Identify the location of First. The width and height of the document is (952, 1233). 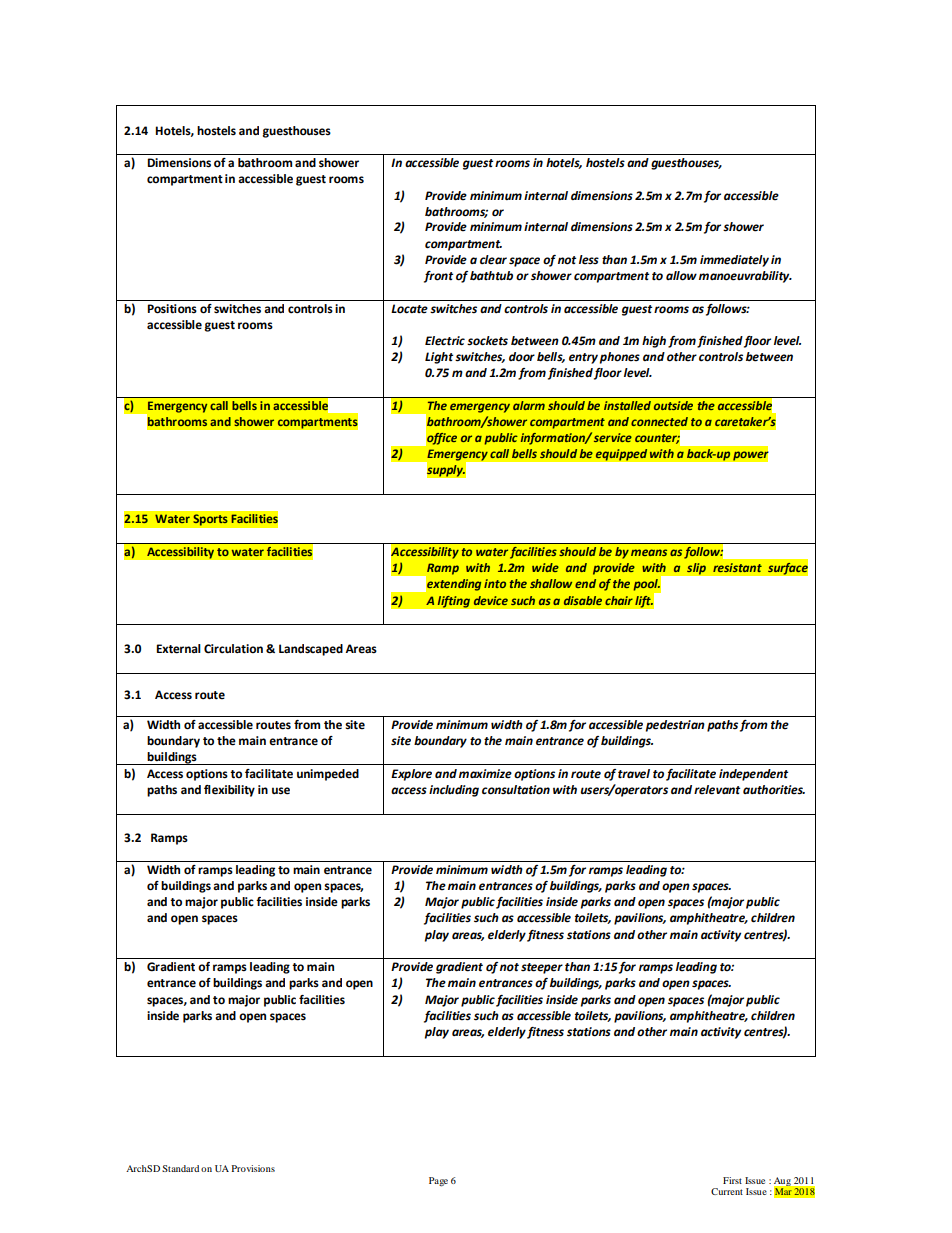
(732, 1180).
